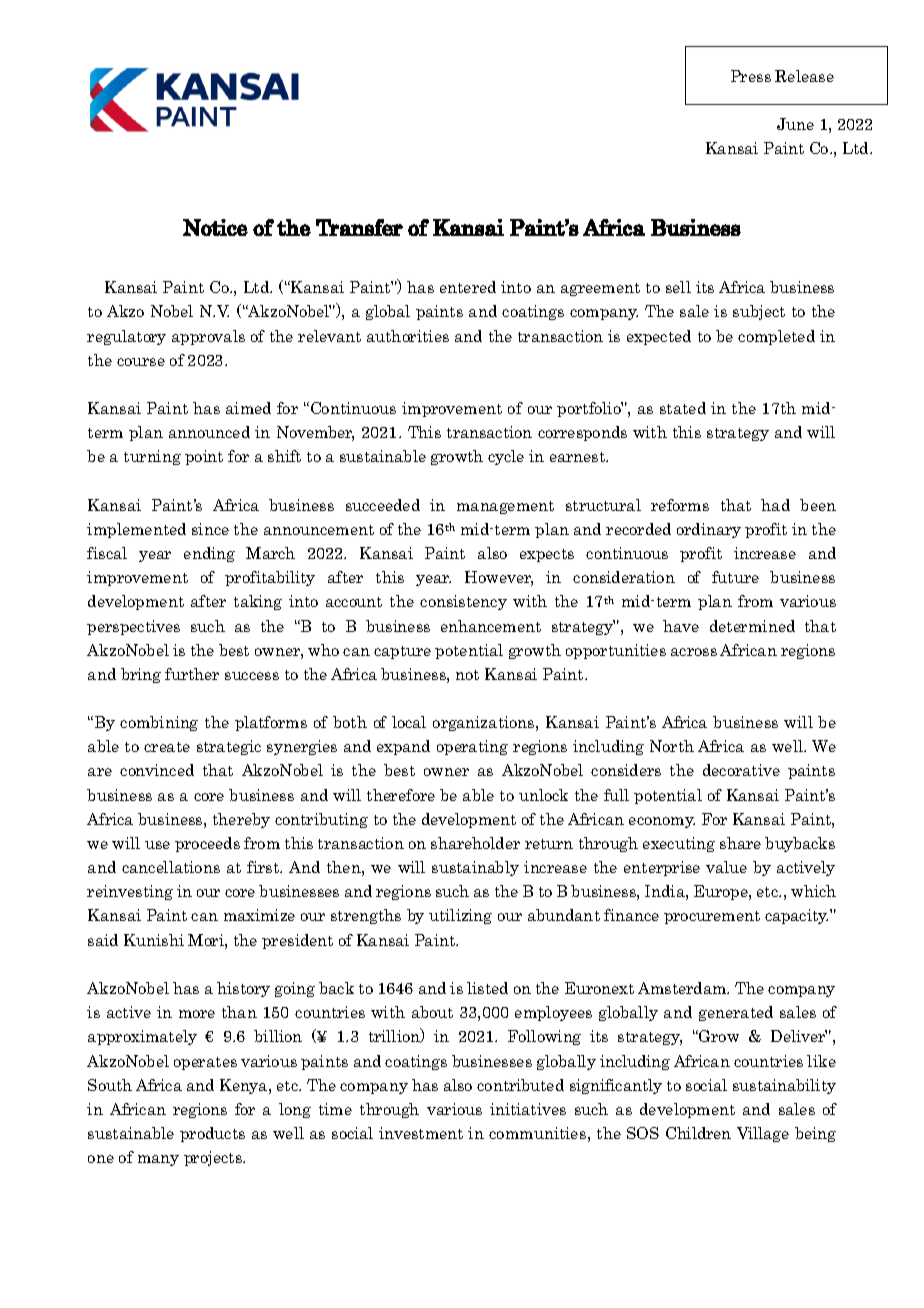  What do you see at coordinates (421, 1133) in the screenshot?
I see `investment` at bounding box center [421, 1133].
